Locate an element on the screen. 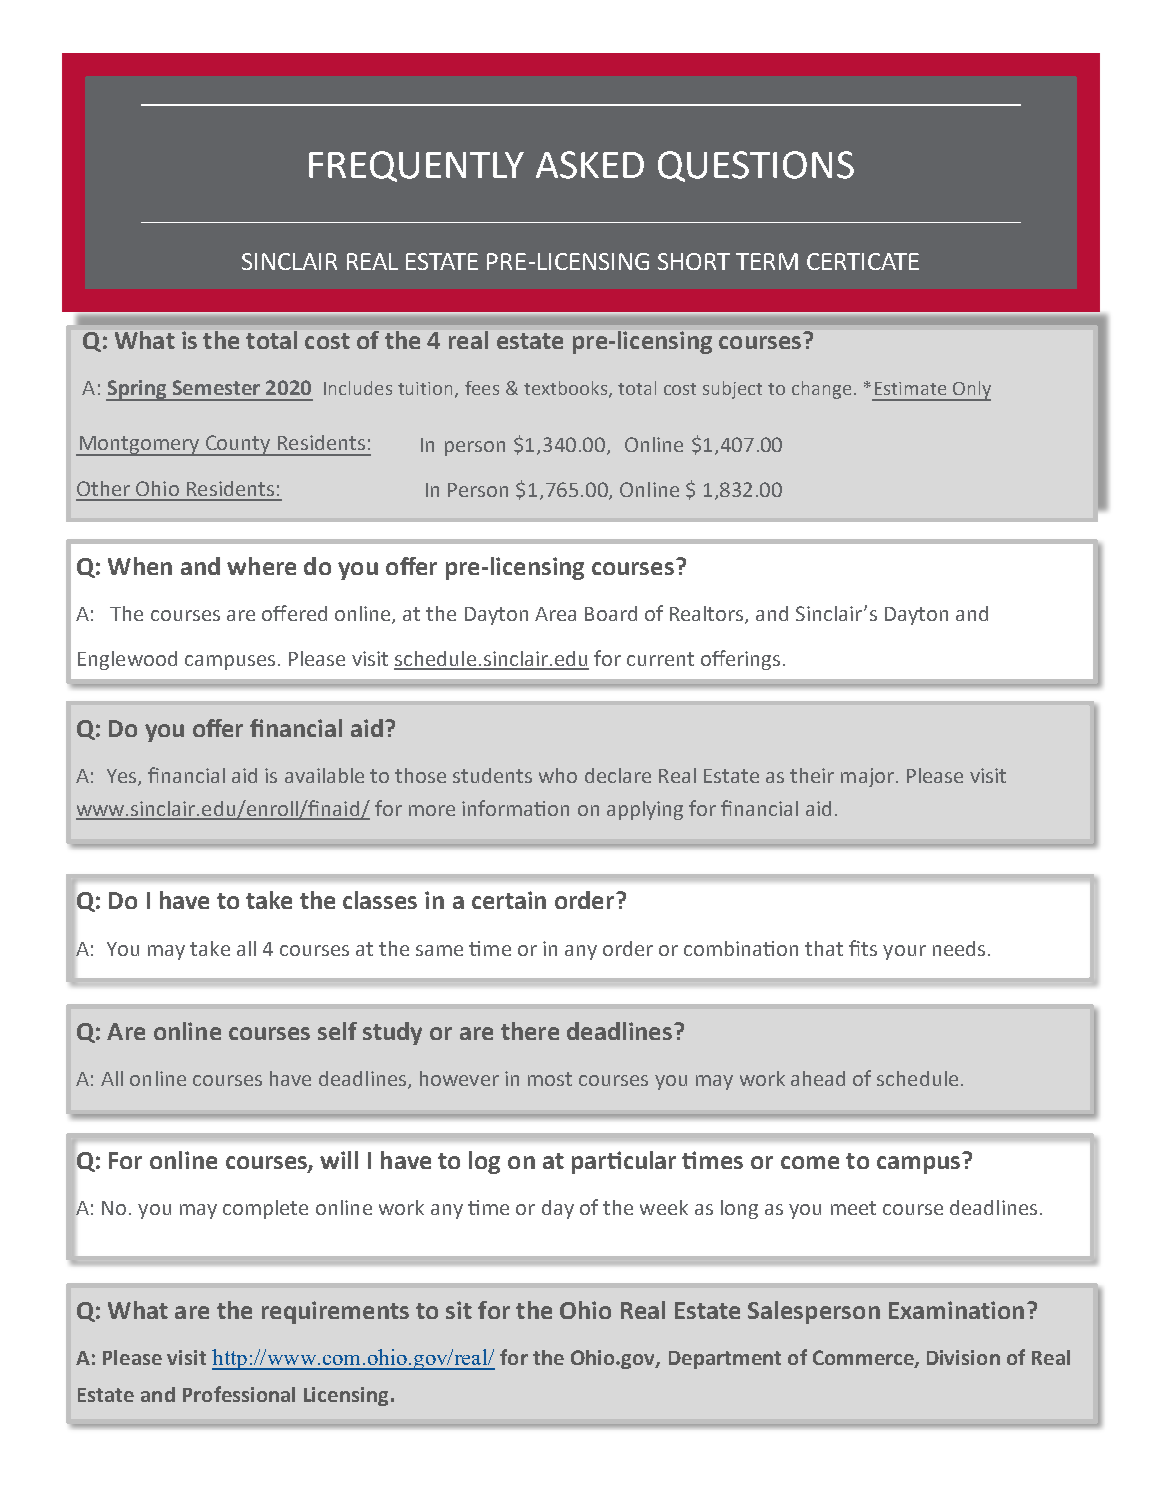 Image resolution: width=1164 pixels, height=1506 pixels. Department is located at coordinates (725, 1360).
